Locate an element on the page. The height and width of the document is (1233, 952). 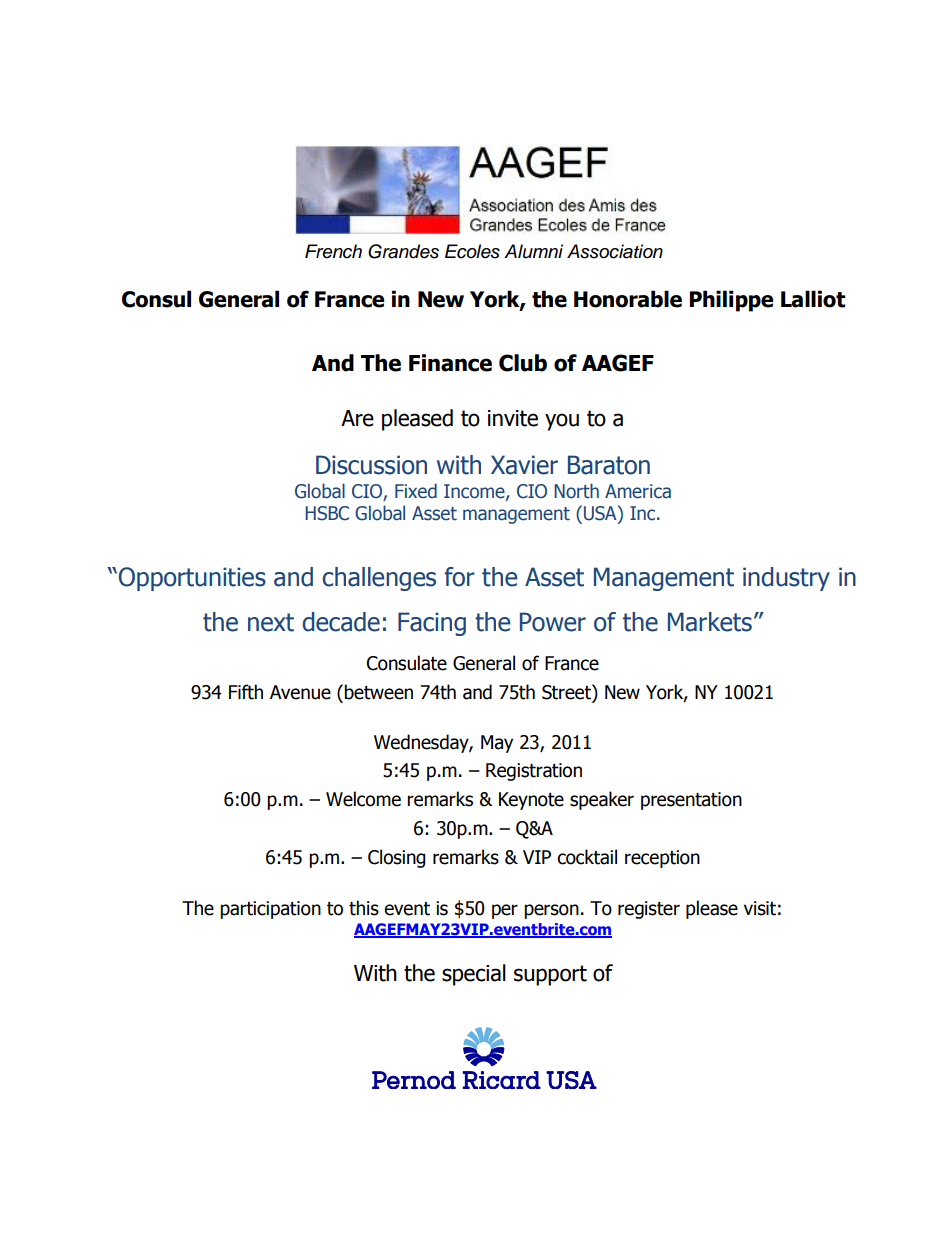
Are is located at coordinates (357, 418).
